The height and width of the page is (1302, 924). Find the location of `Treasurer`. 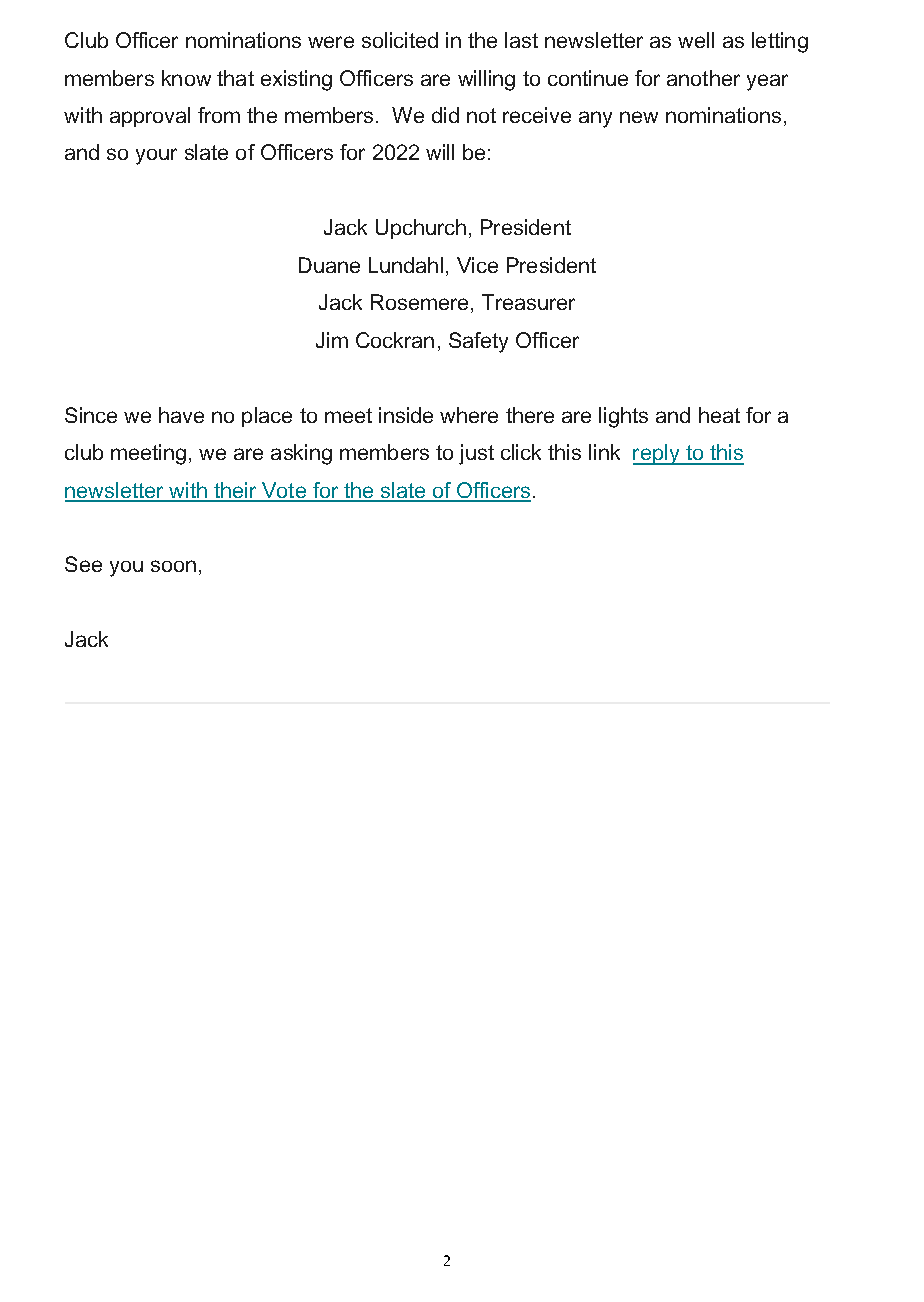

Treasurer is located at coordinates (528, 302).
